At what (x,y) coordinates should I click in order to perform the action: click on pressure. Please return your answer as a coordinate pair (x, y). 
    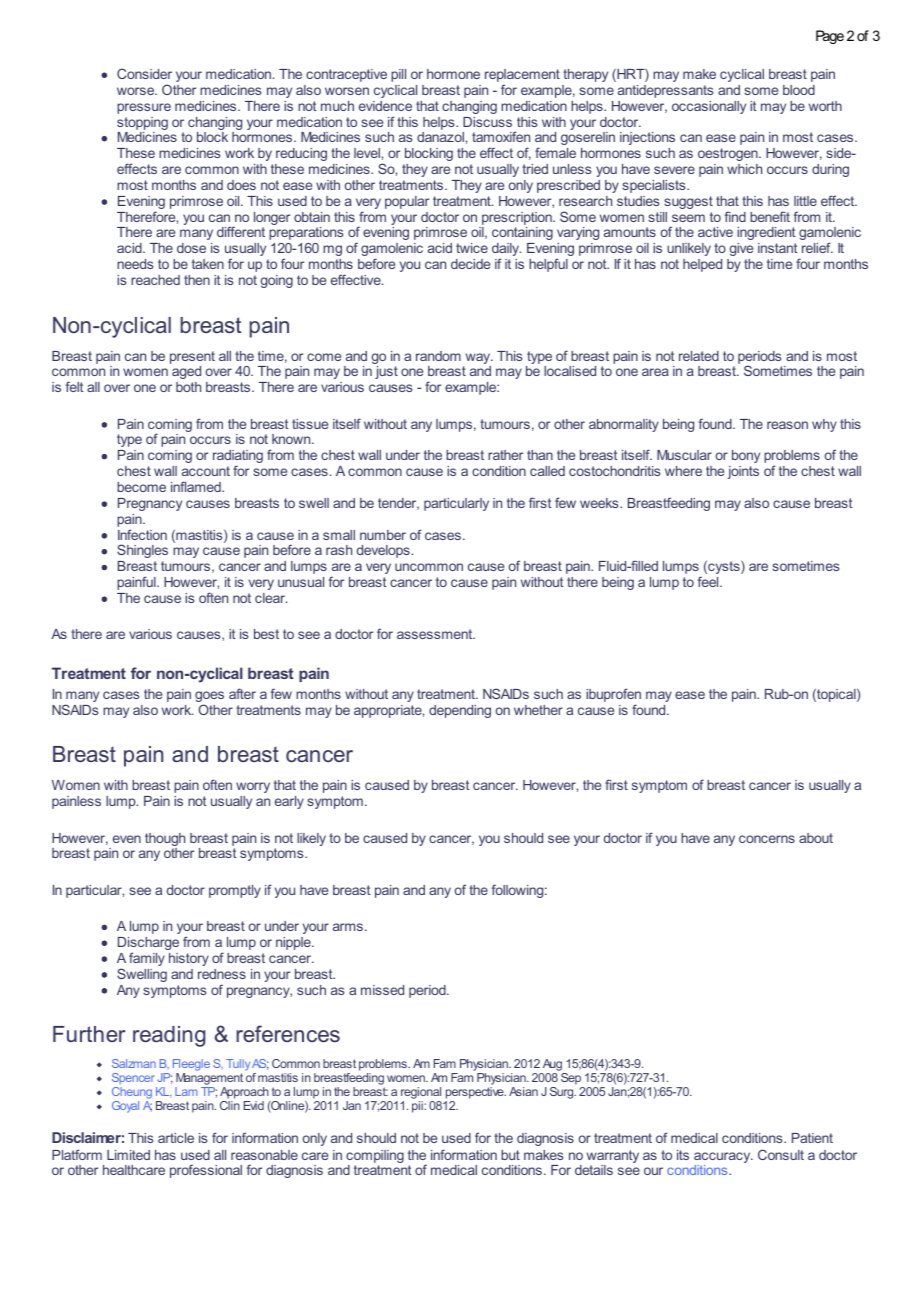
    Looking at the image, I should click on (144, 108).
